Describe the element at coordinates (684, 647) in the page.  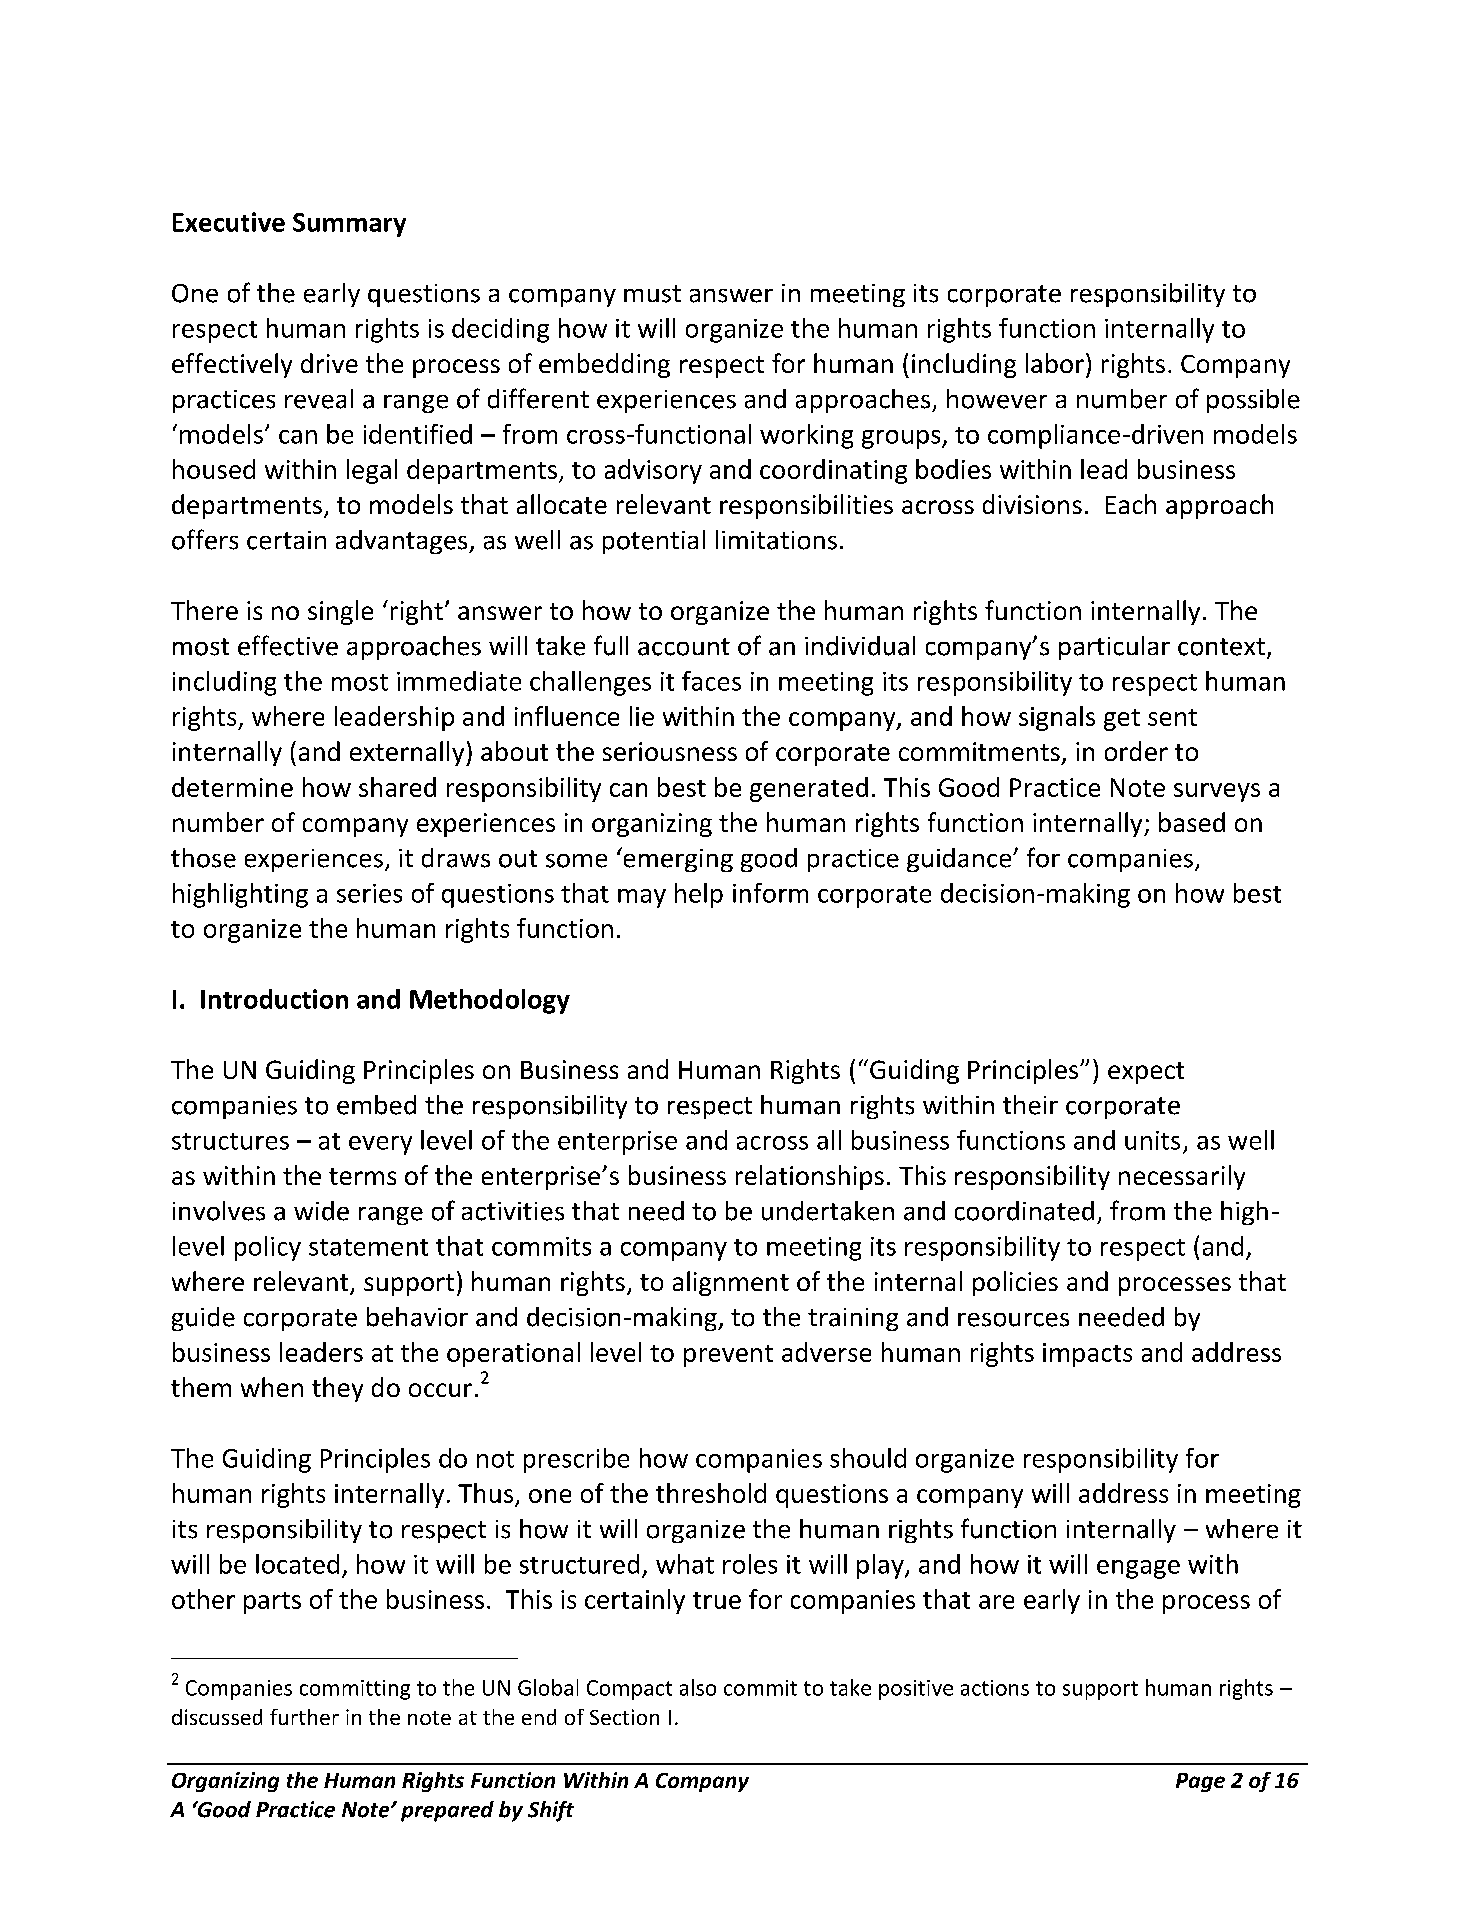
I see `account` at that location.
